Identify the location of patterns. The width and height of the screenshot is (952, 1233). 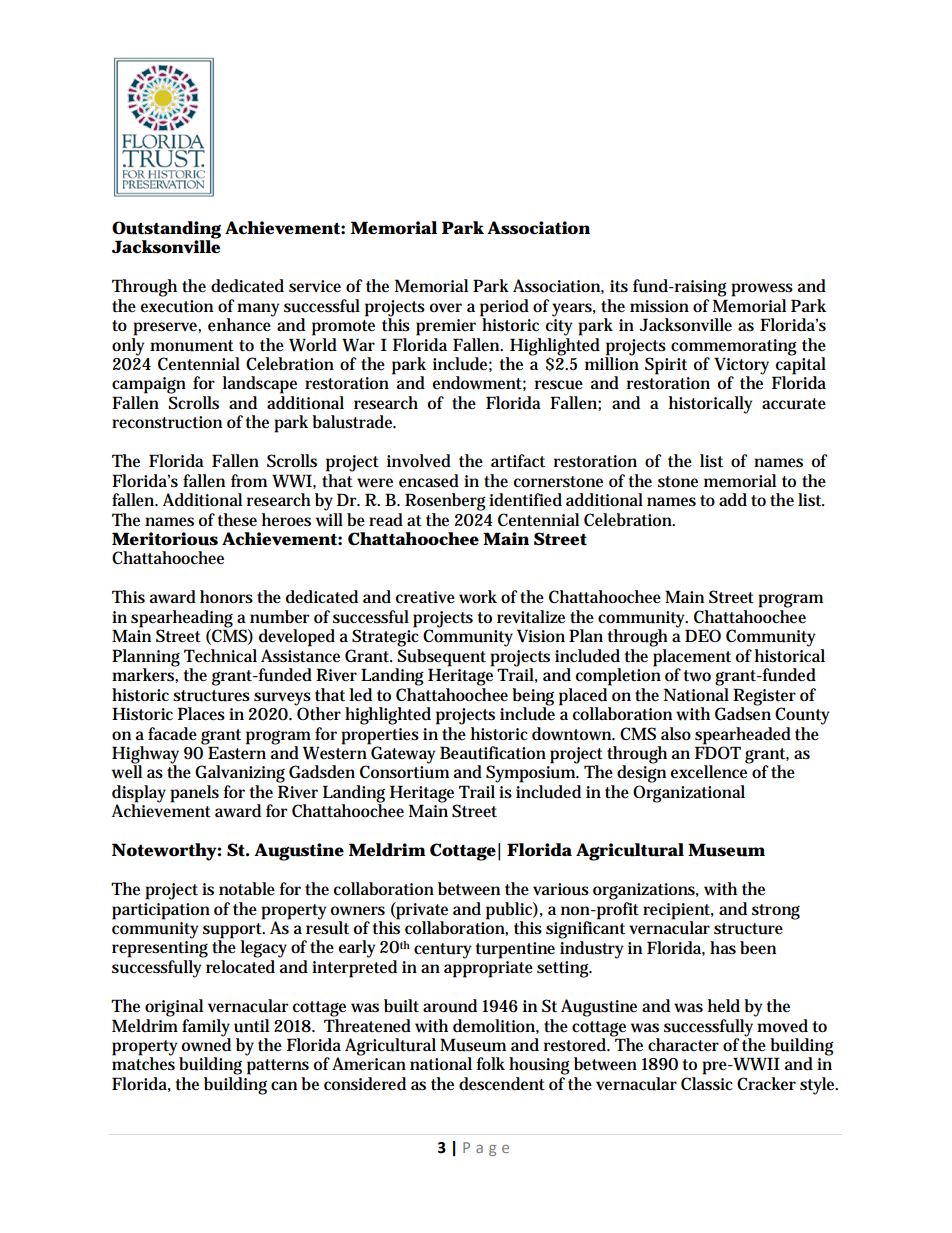
(278, 1067).
